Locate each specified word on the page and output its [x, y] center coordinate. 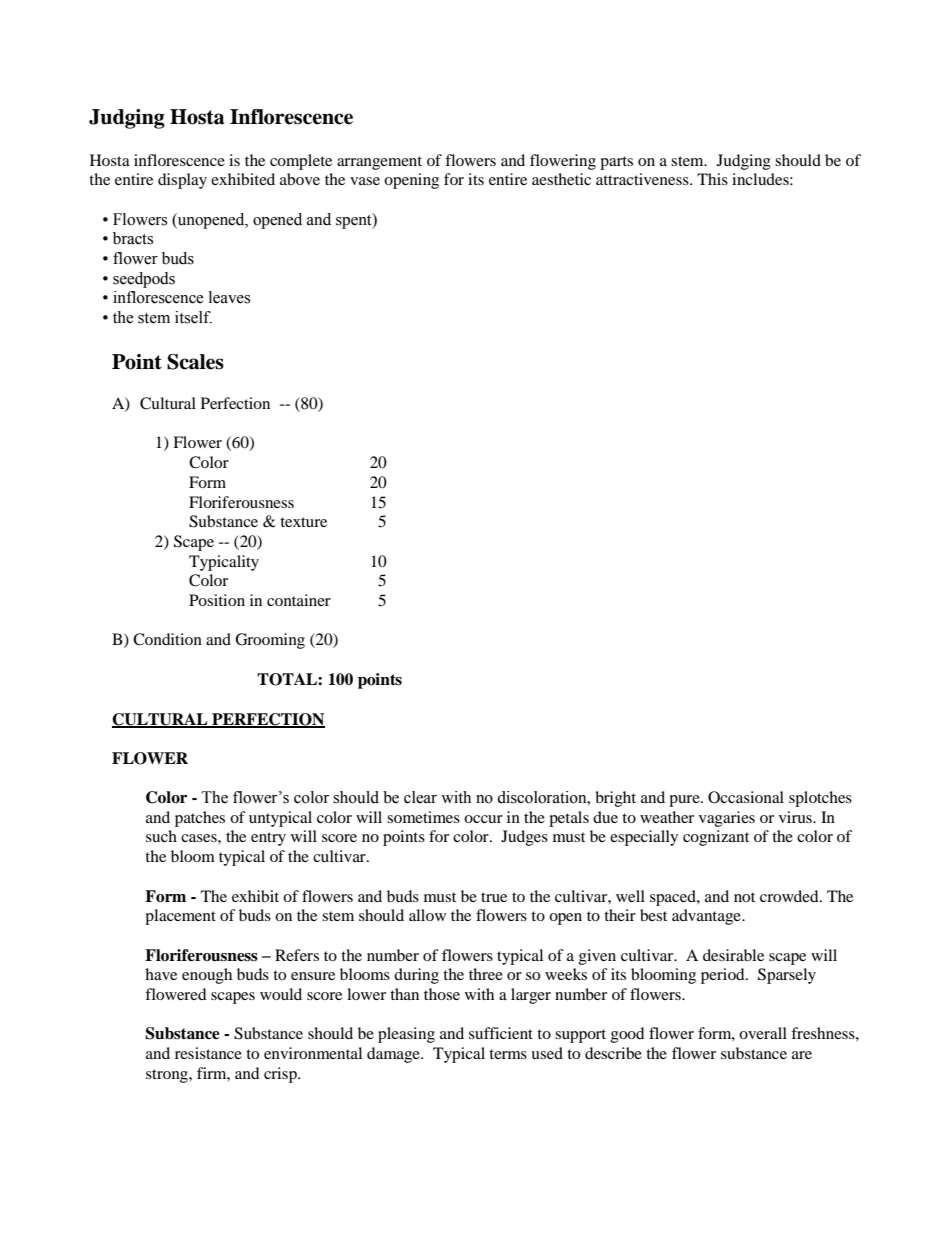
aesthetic [561, 179]
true [494, 897]
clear [420, 797]
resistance [208, 1053]
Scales [195, 362]
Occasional [746, 797]
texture [303, 522]
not [744, 897]
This [712, 179]
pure [685, 801]
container [299, 600]
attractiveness [643, 179]
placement [180, 917]
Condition [167, 639]
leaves [229, 297]
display [182, 181]
